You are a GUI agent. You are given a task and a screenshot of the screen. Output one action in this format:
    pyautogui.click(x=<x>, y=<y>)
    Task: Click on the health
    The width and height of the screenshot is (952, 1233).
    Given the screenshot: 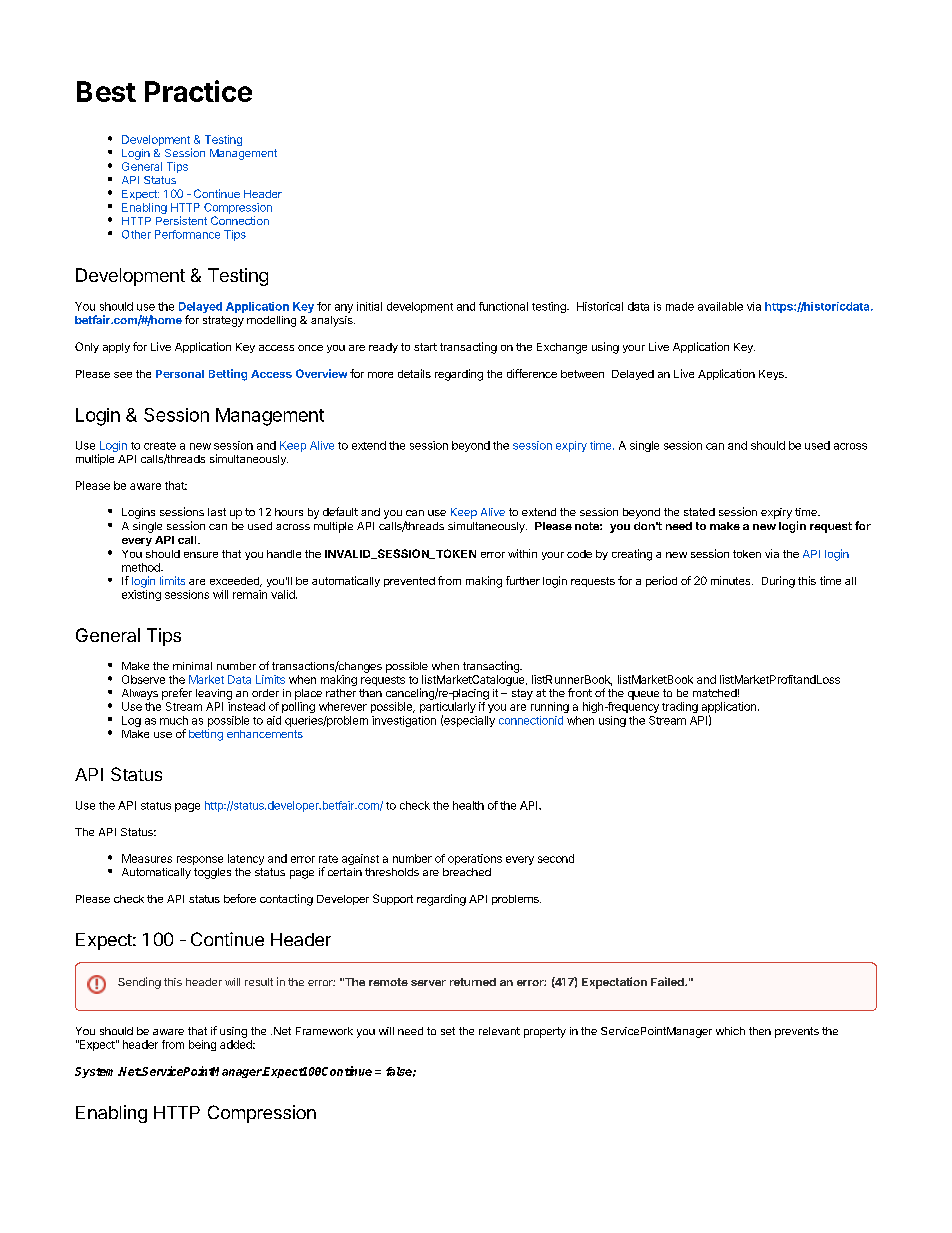 What is the action you would take?
    pyautogui.click(x=468, y=805)
